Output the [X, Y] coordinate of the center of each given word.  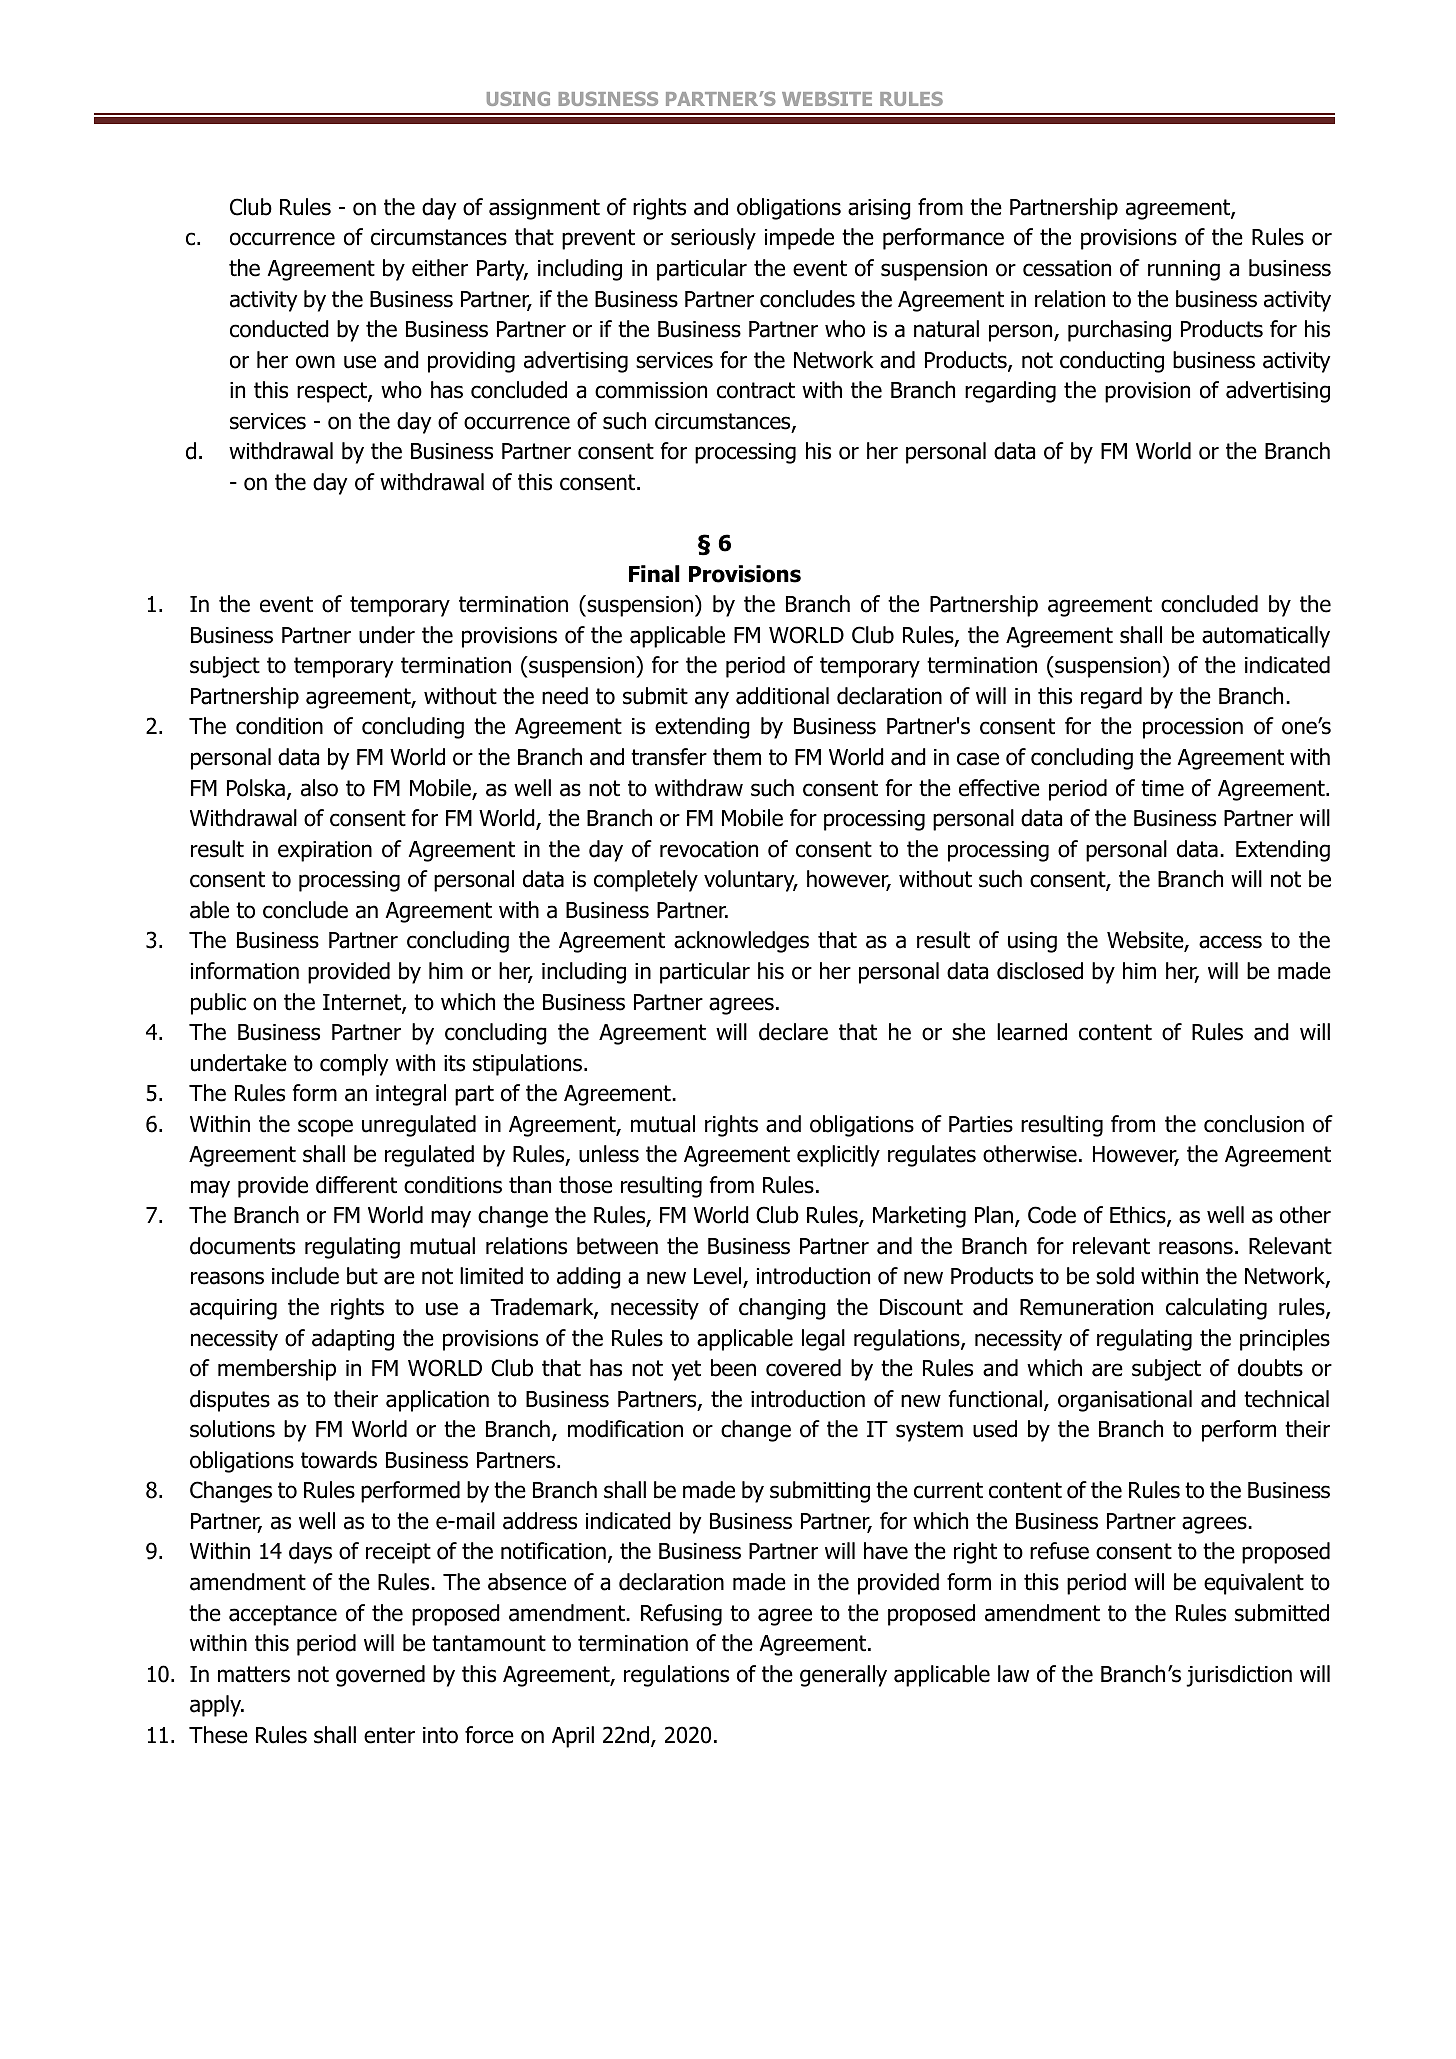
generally [843, 1676]
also [319, 788]
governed [380, 1676]
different [356, 1185]
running [1184, 270]
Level [719, 1277]
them [737, 757]
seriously [713, 239]
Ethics [1139, 1216]
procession [1193, 728]
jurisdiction [1239, 1676]
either [440, 268]
